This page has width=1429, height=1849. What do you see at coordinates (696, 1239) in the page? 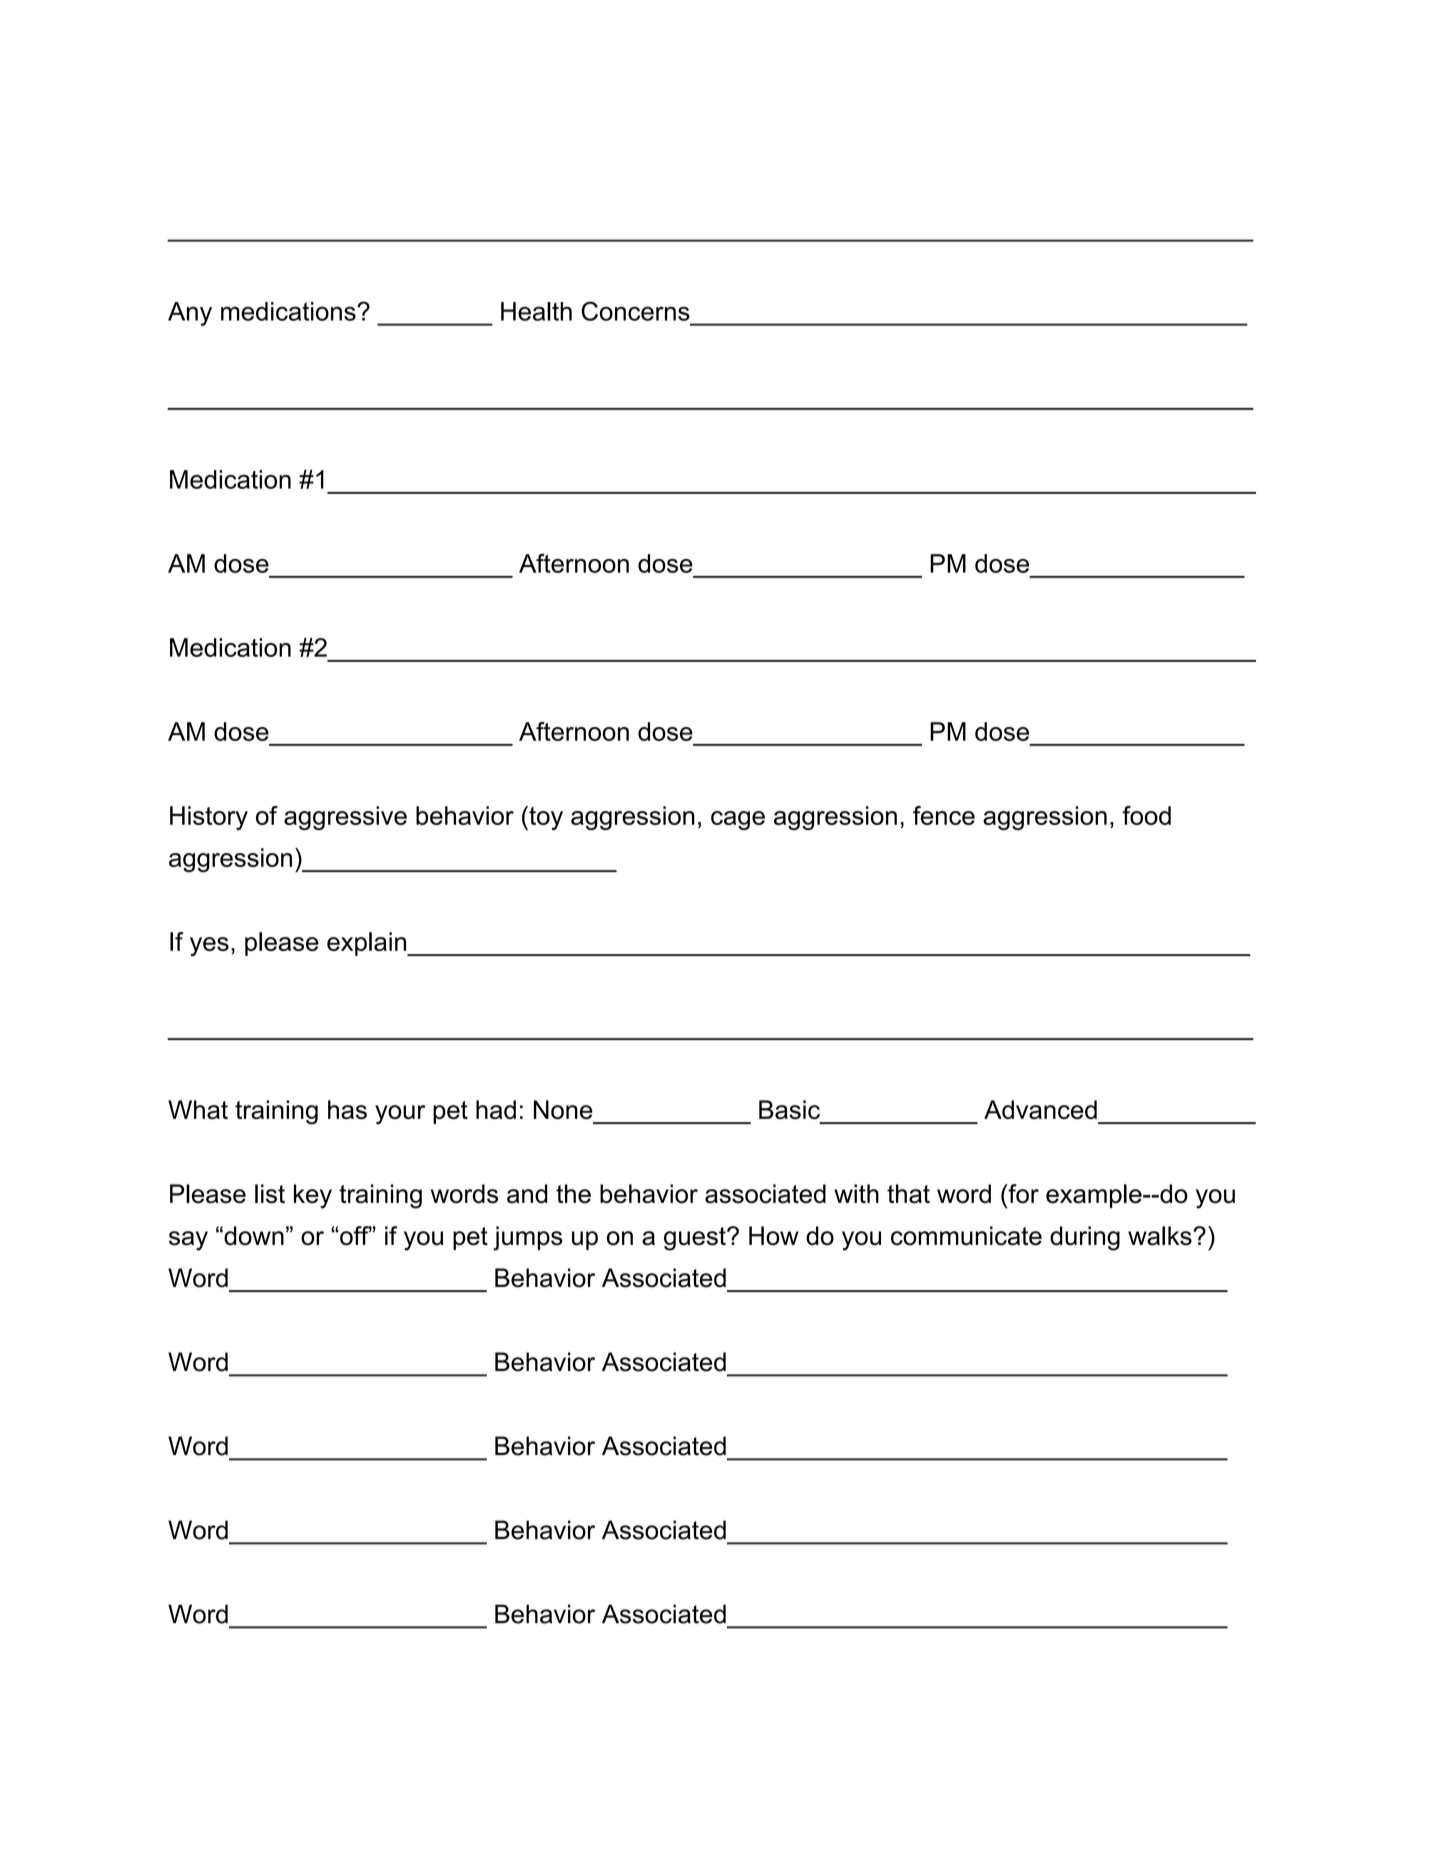
I see `guest` at bounding box center [696, 1239].
